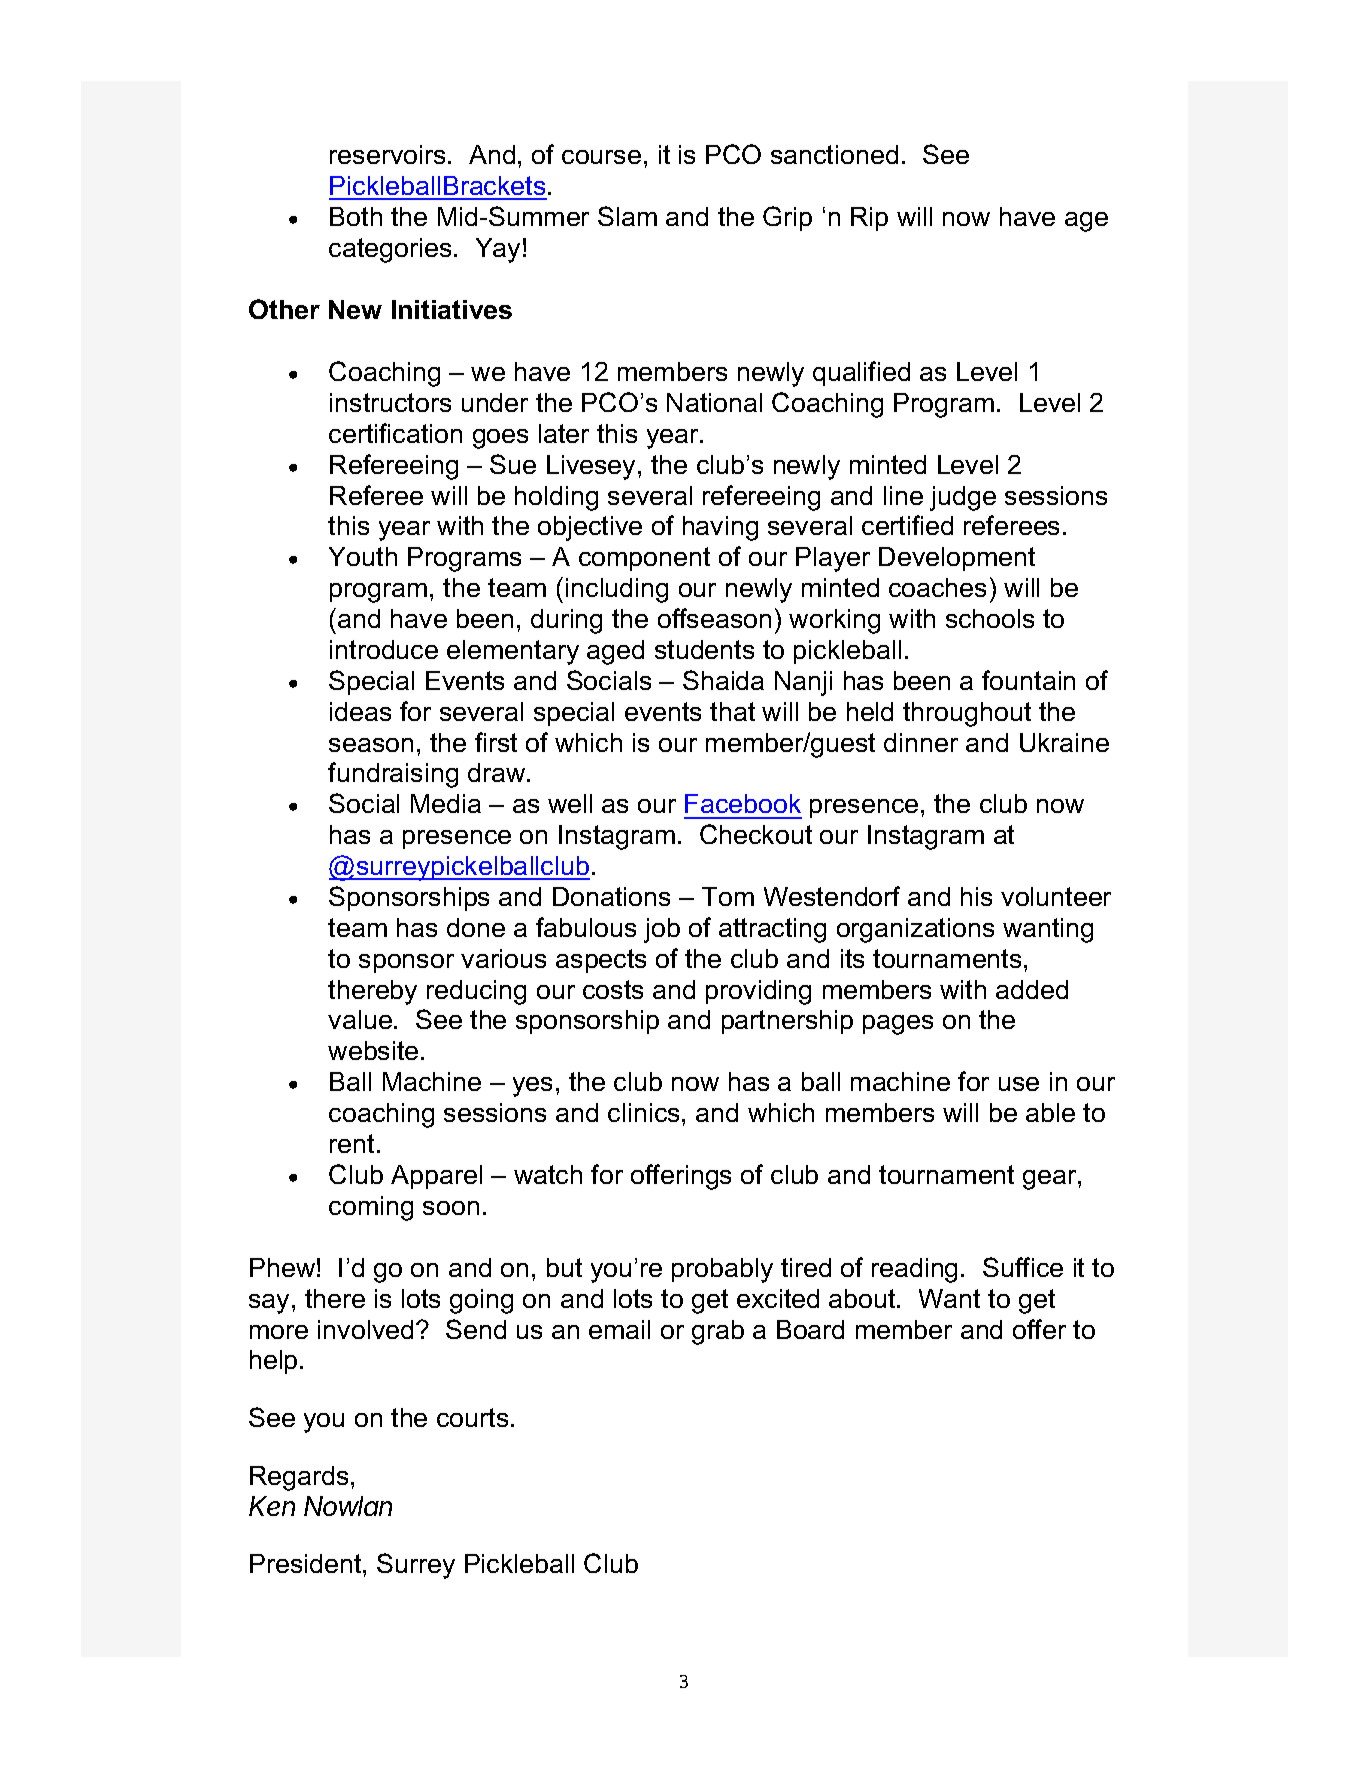  I want to click on President, so click(307, 1563).
